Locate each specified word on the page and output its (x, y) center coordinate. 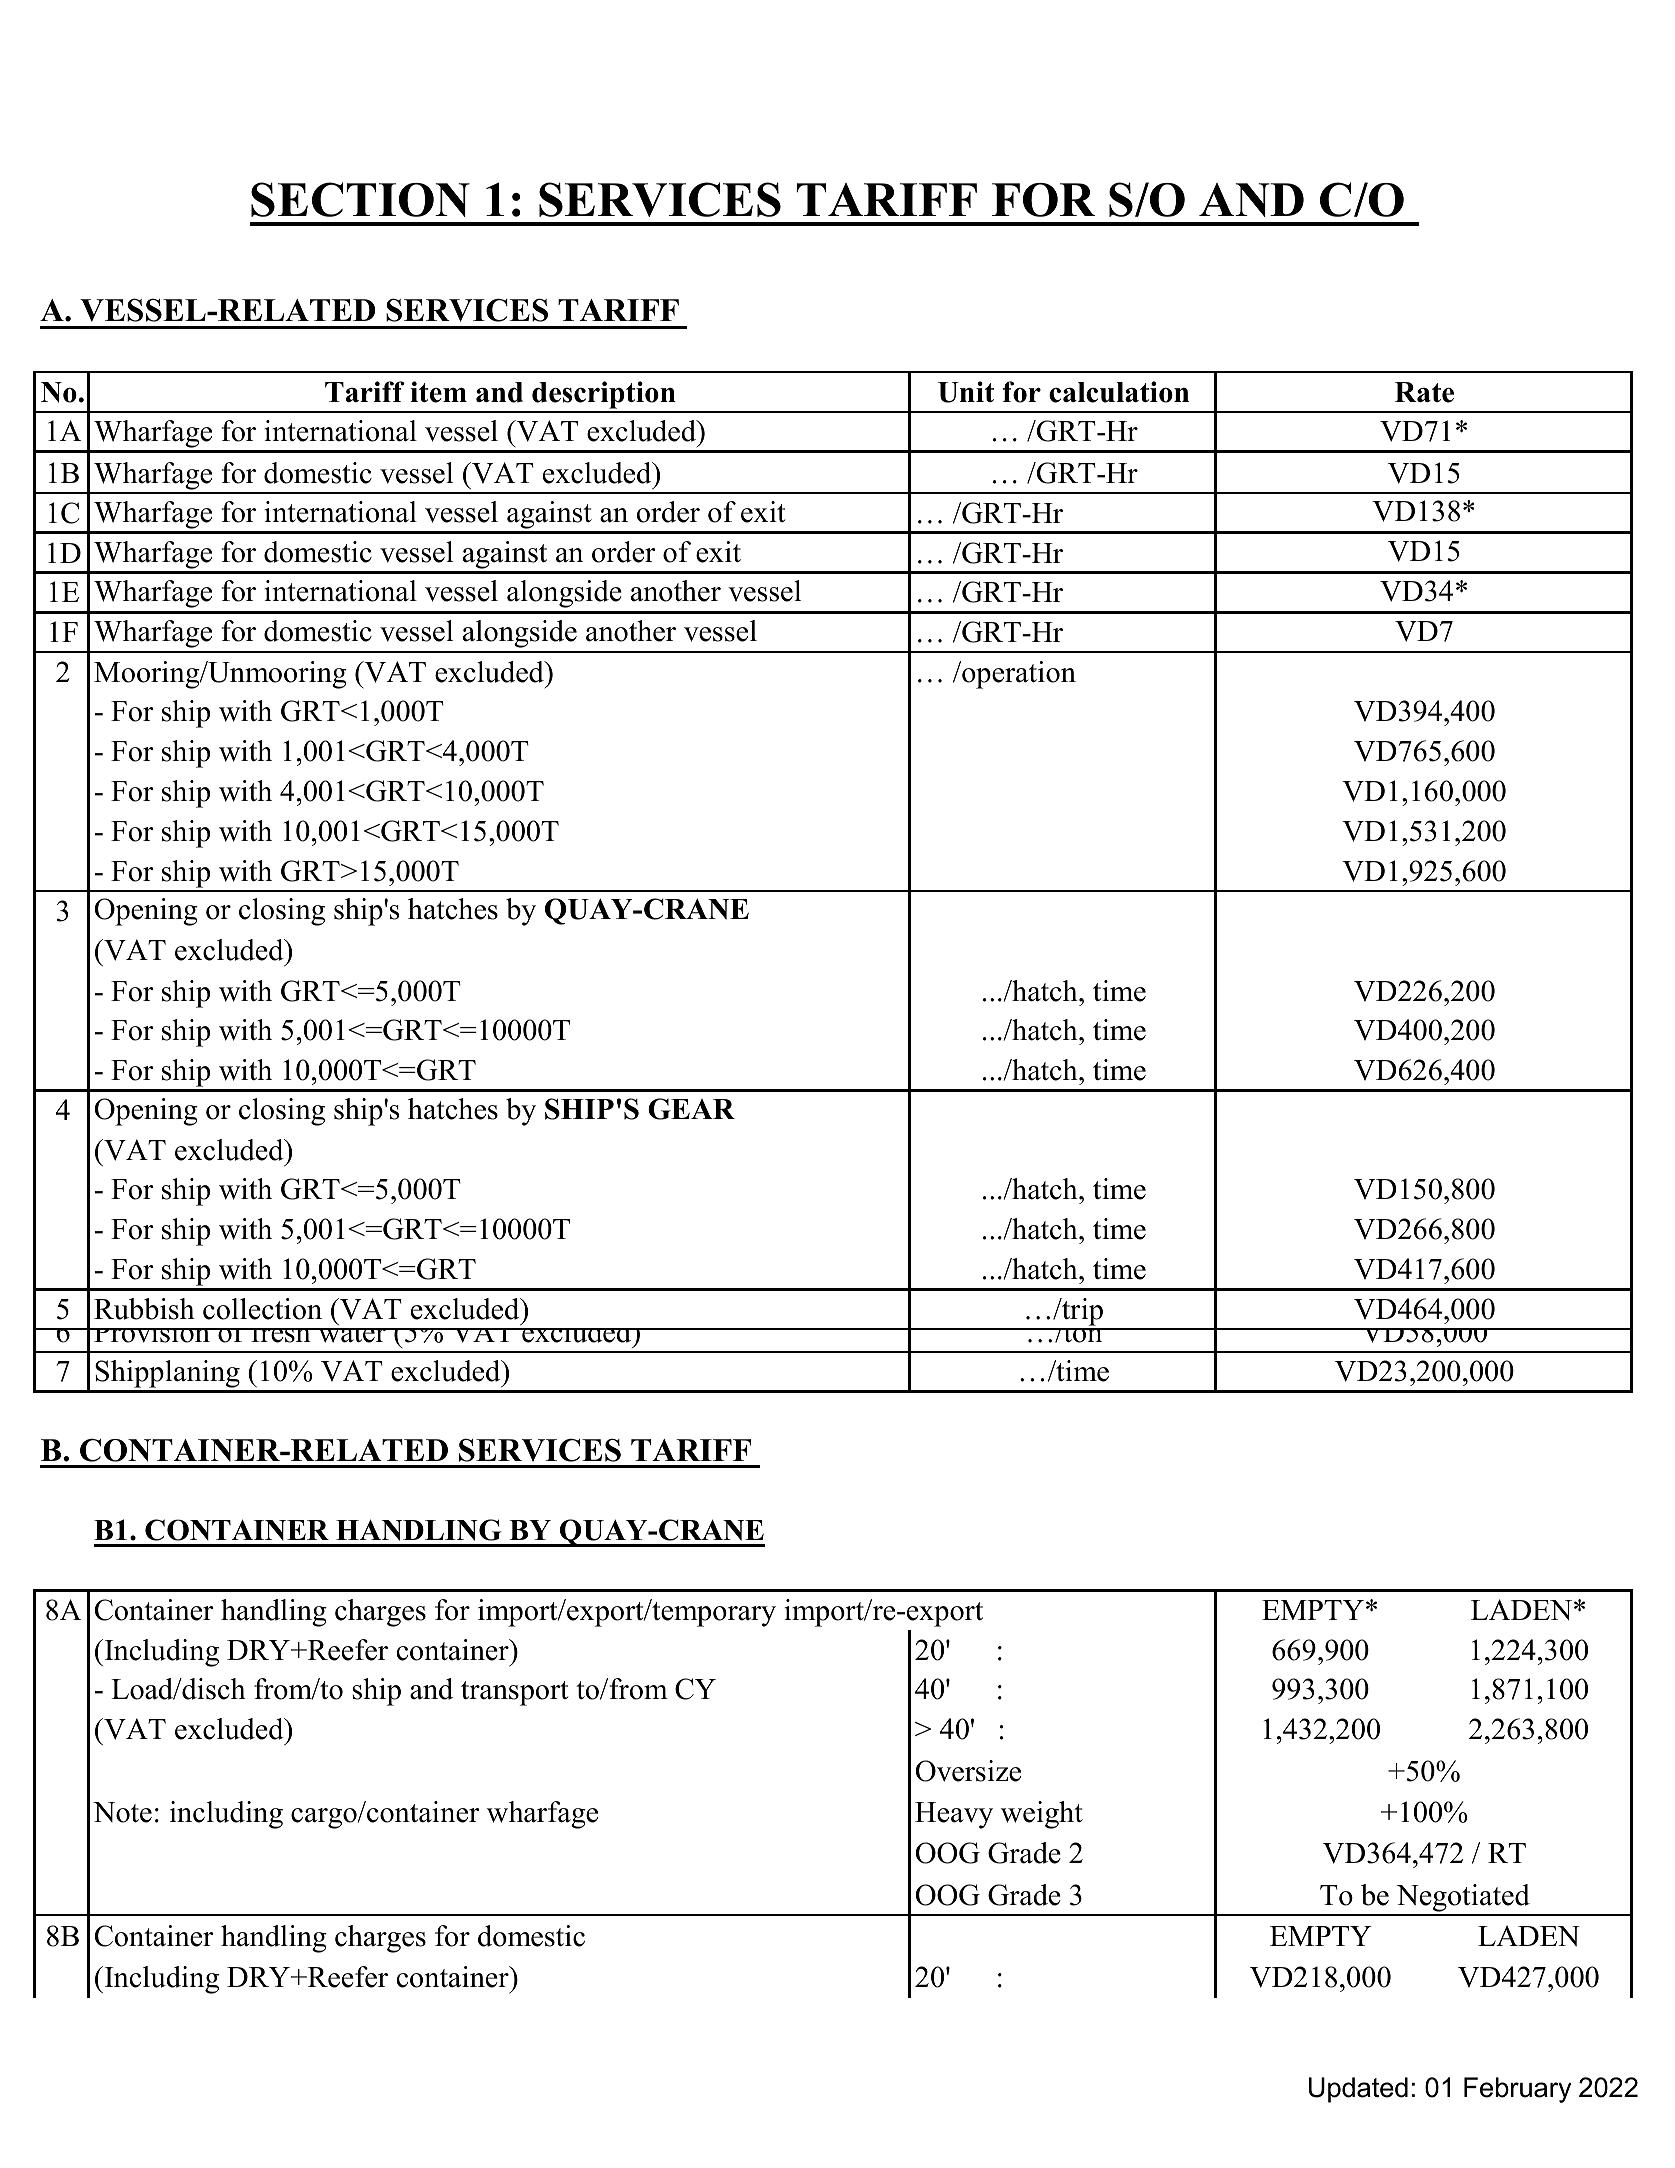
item (438, 392)
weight (1042, 1815)
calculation (1119, 392)
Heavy (954, 1815)
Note (122, 1812)
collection (262, 1309)
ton (1083, 1332)
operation (1018, 675)
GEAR (691, 1109)
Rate (1424, 392)
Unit (966, 392)
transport (515, 1693)
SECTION (360, 199)
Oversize (968, 1771)
